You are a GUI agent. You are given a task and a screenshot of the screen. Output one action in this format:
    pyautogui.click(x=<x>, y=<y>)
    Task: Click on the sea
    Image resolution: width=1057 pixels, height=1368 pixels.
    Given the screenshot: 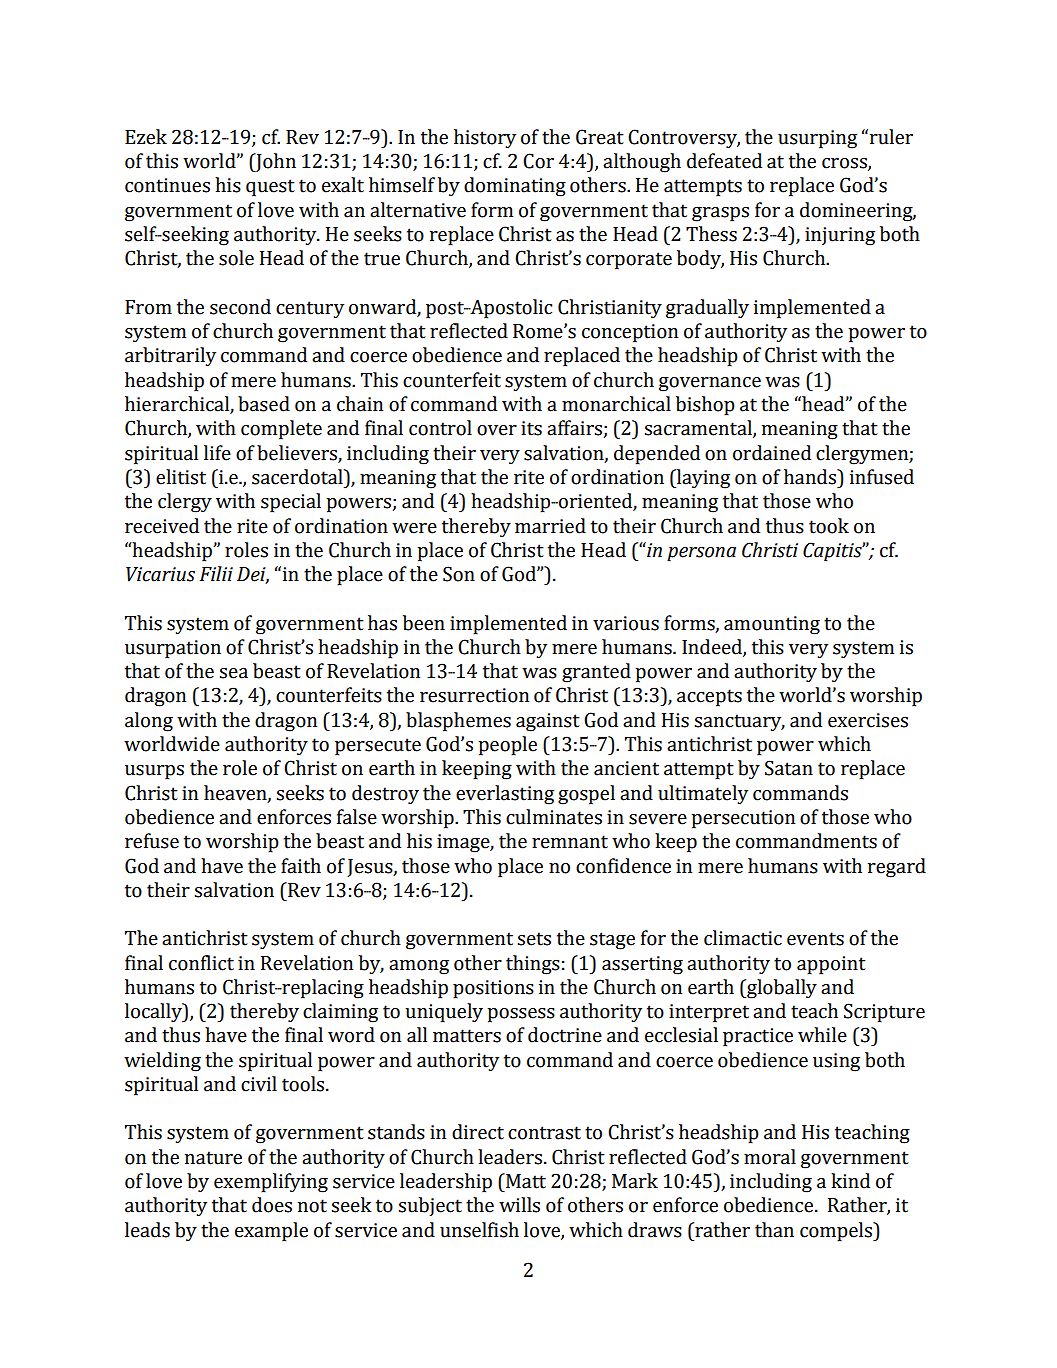 What is the action you would take?
    pyautogui.click(x=234, y=673)
